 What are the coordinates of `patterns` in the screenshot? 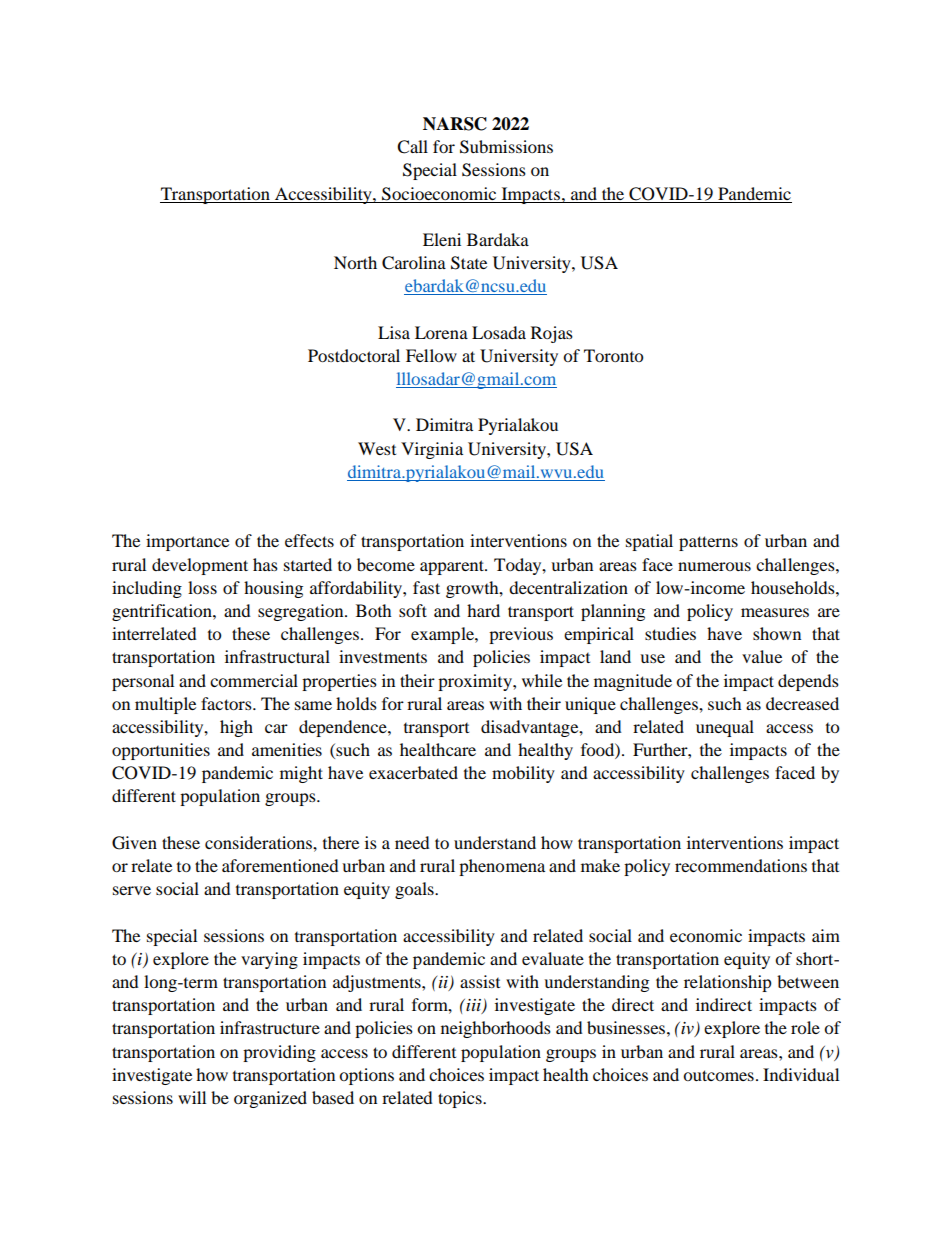 It's located at (708, 543).
